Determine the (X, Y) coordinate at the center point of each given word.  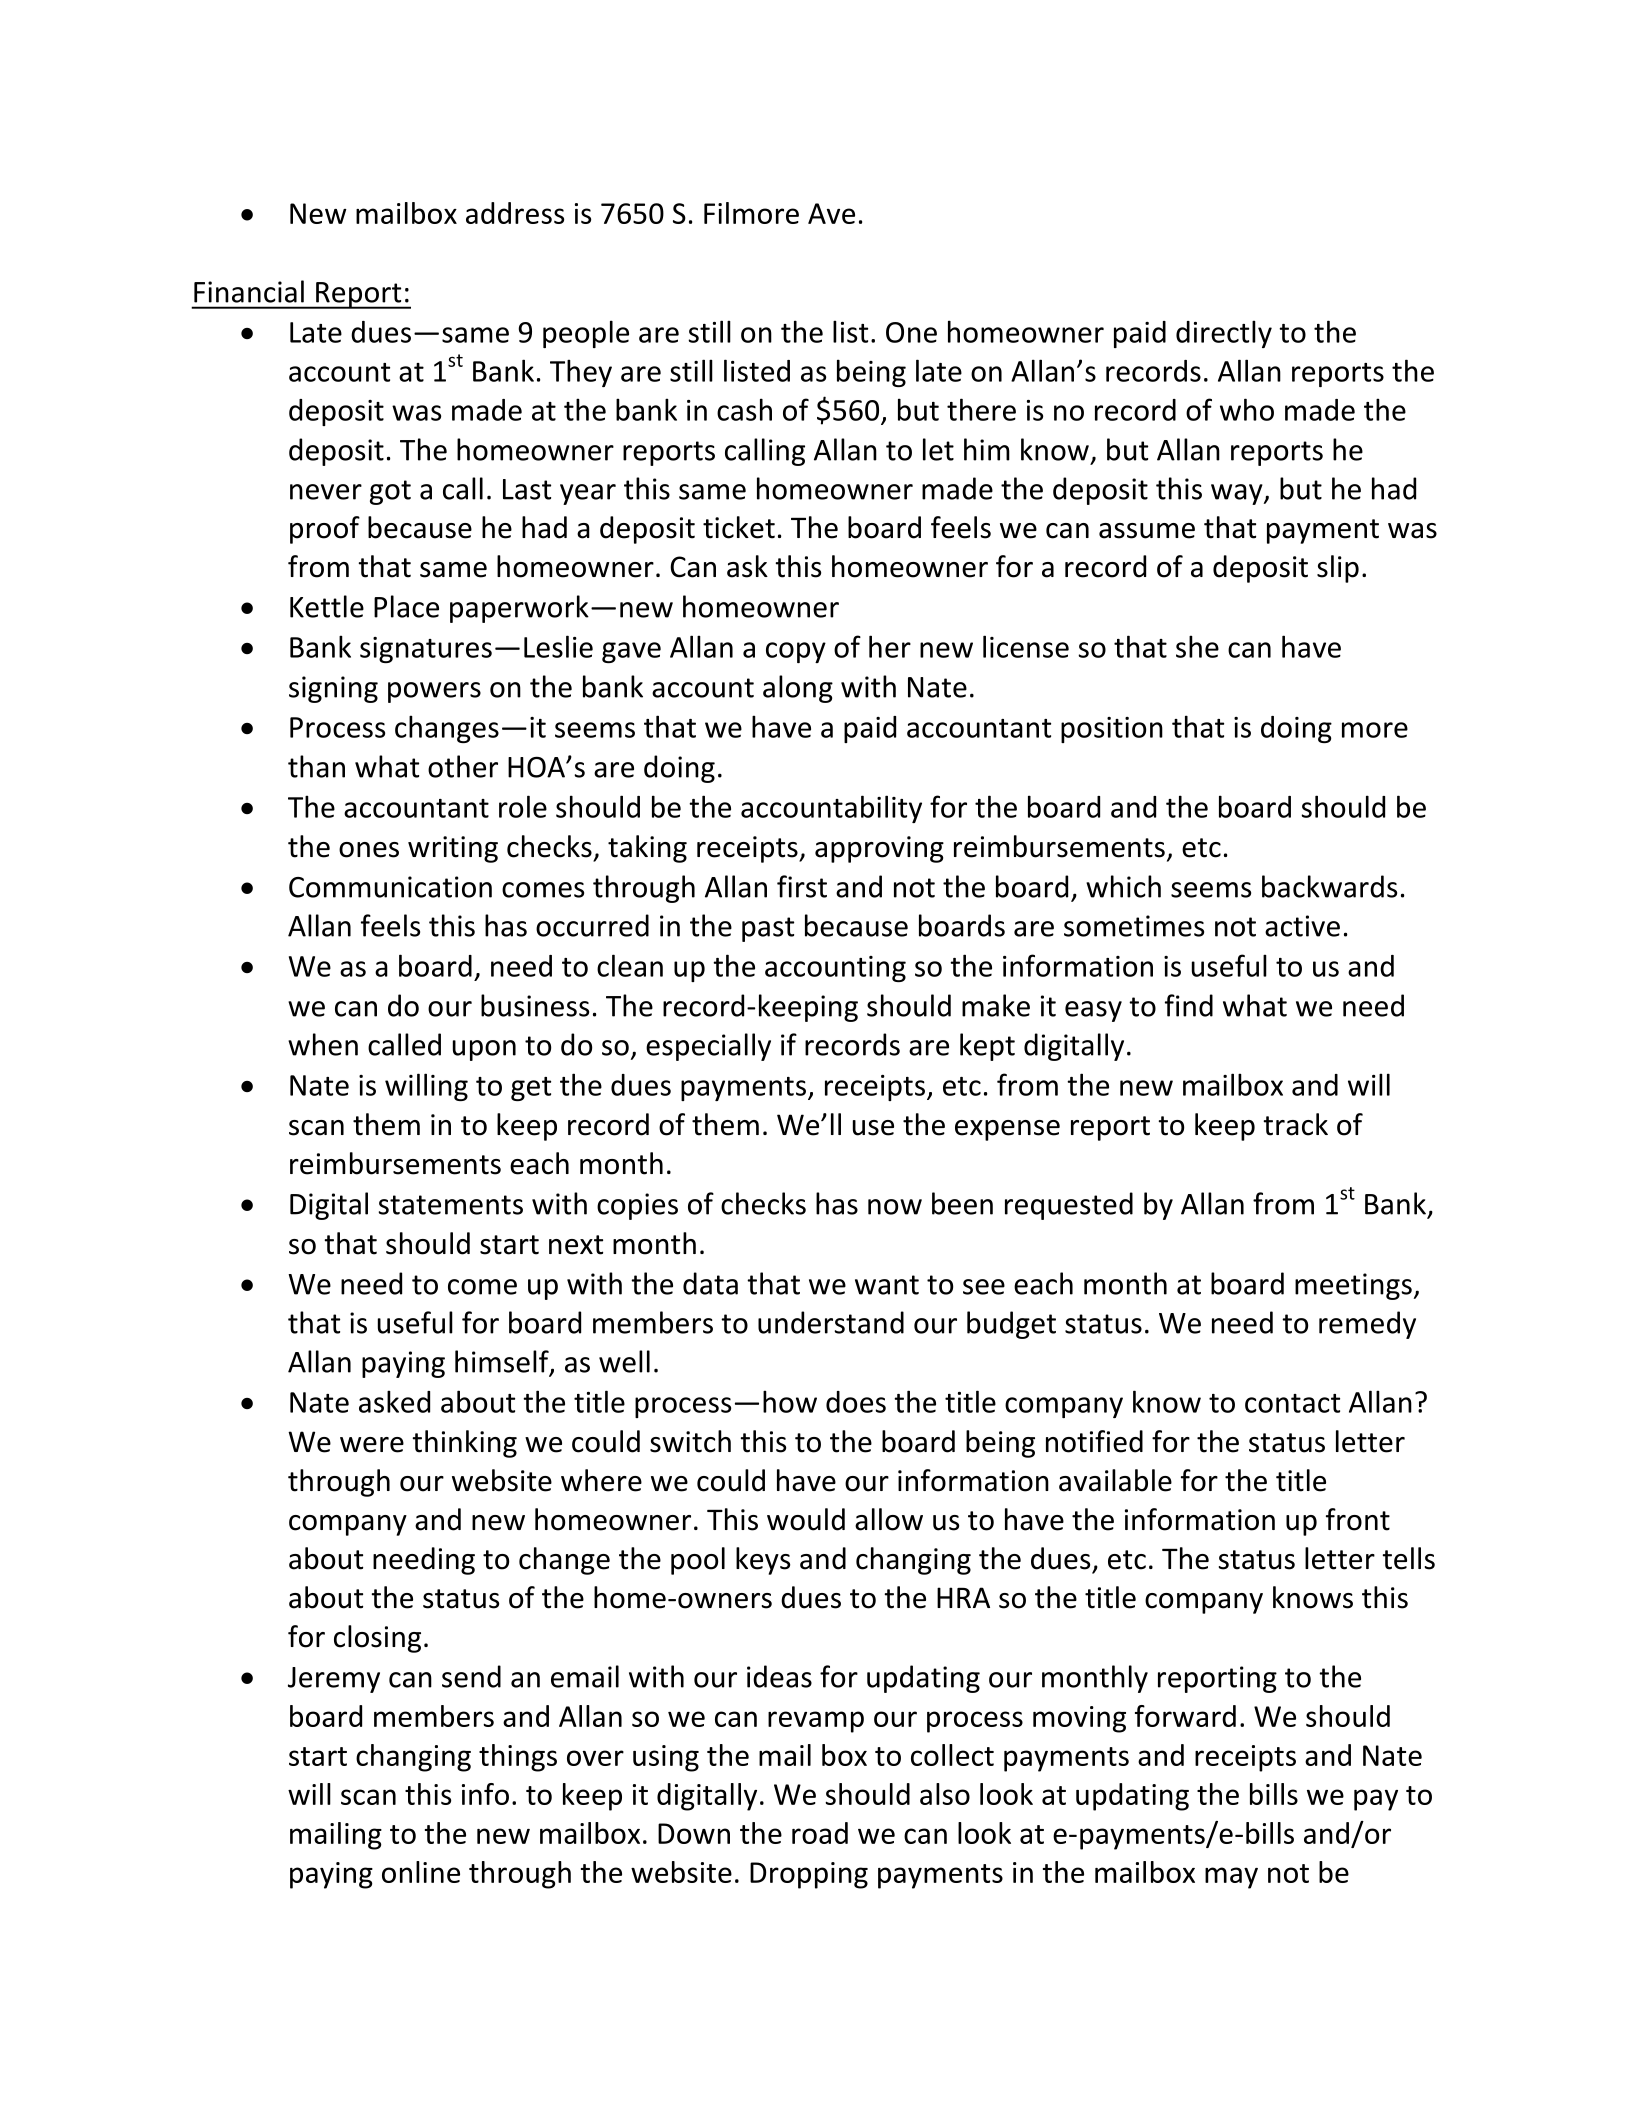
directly (1224, 334)
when (323, 1044)
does (856, 1402)
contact (1292, 1403)
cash (744, 409)
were (372, 1445)
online (421, 1872)
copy (796, 652)
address (515, 213)
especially (708, 1047)
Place (406, 606)
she (1197, 646)
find (1189, 1005)
